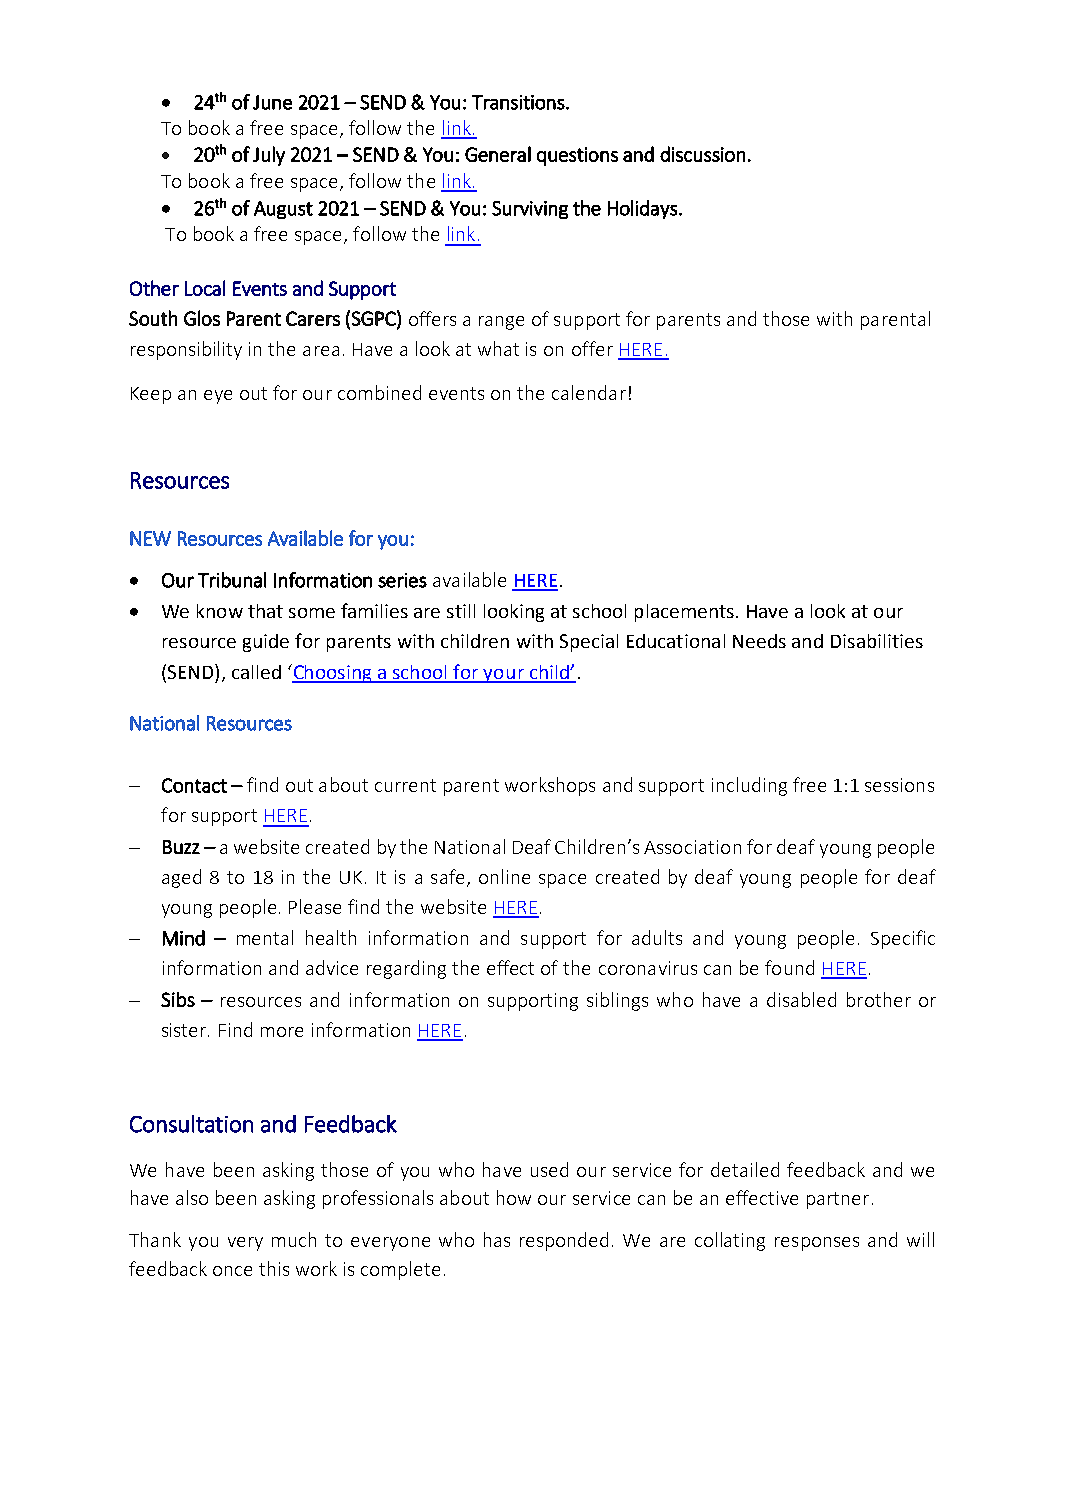 The width and height of the screenshot is (1065, 1506). What do you see at coordinates (256, 672) in the screenshot?
I see `called` at bounding box center [256, 672].
